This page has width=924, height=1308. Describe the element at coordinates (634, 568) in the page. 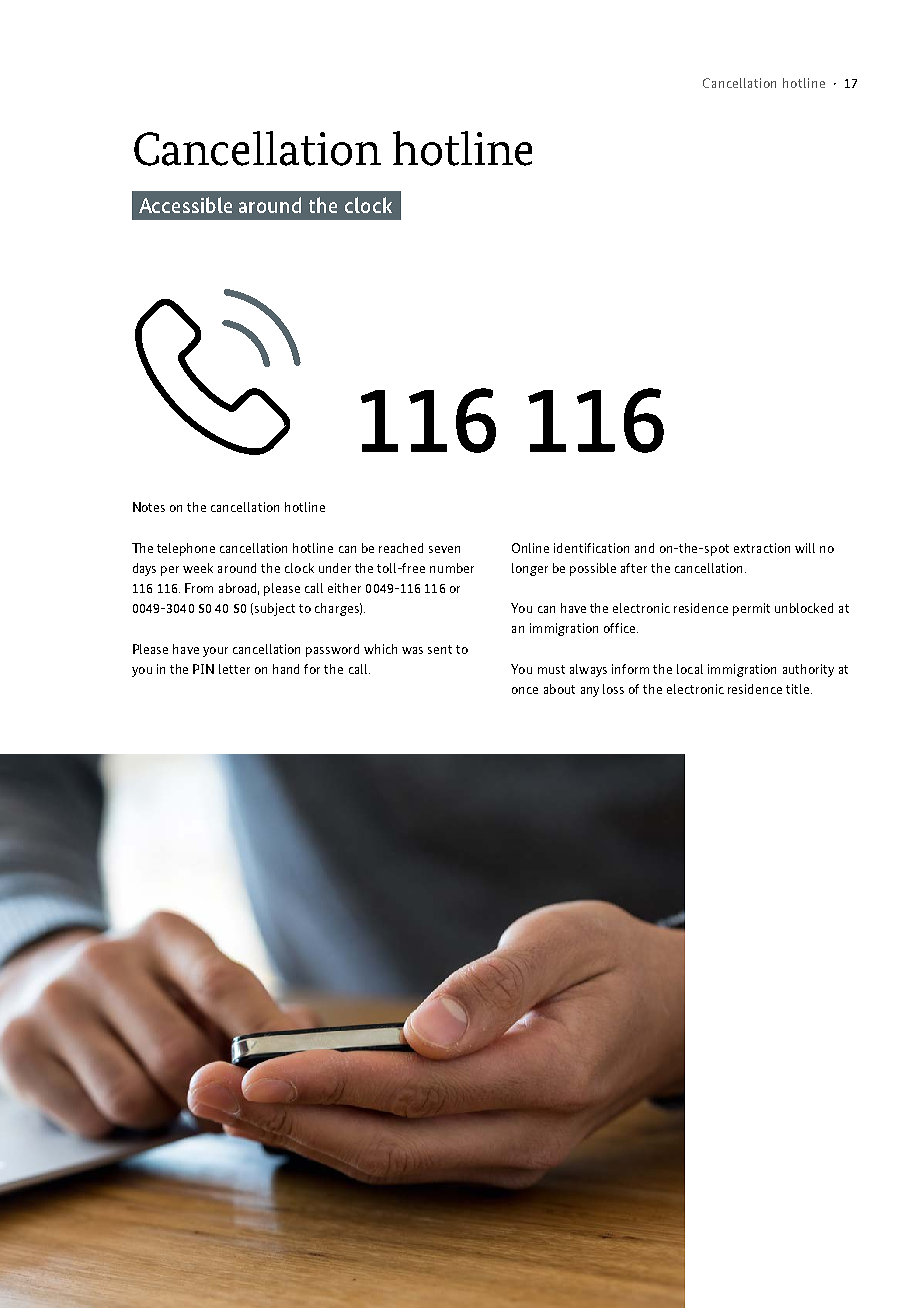

I see `after` at that location.
